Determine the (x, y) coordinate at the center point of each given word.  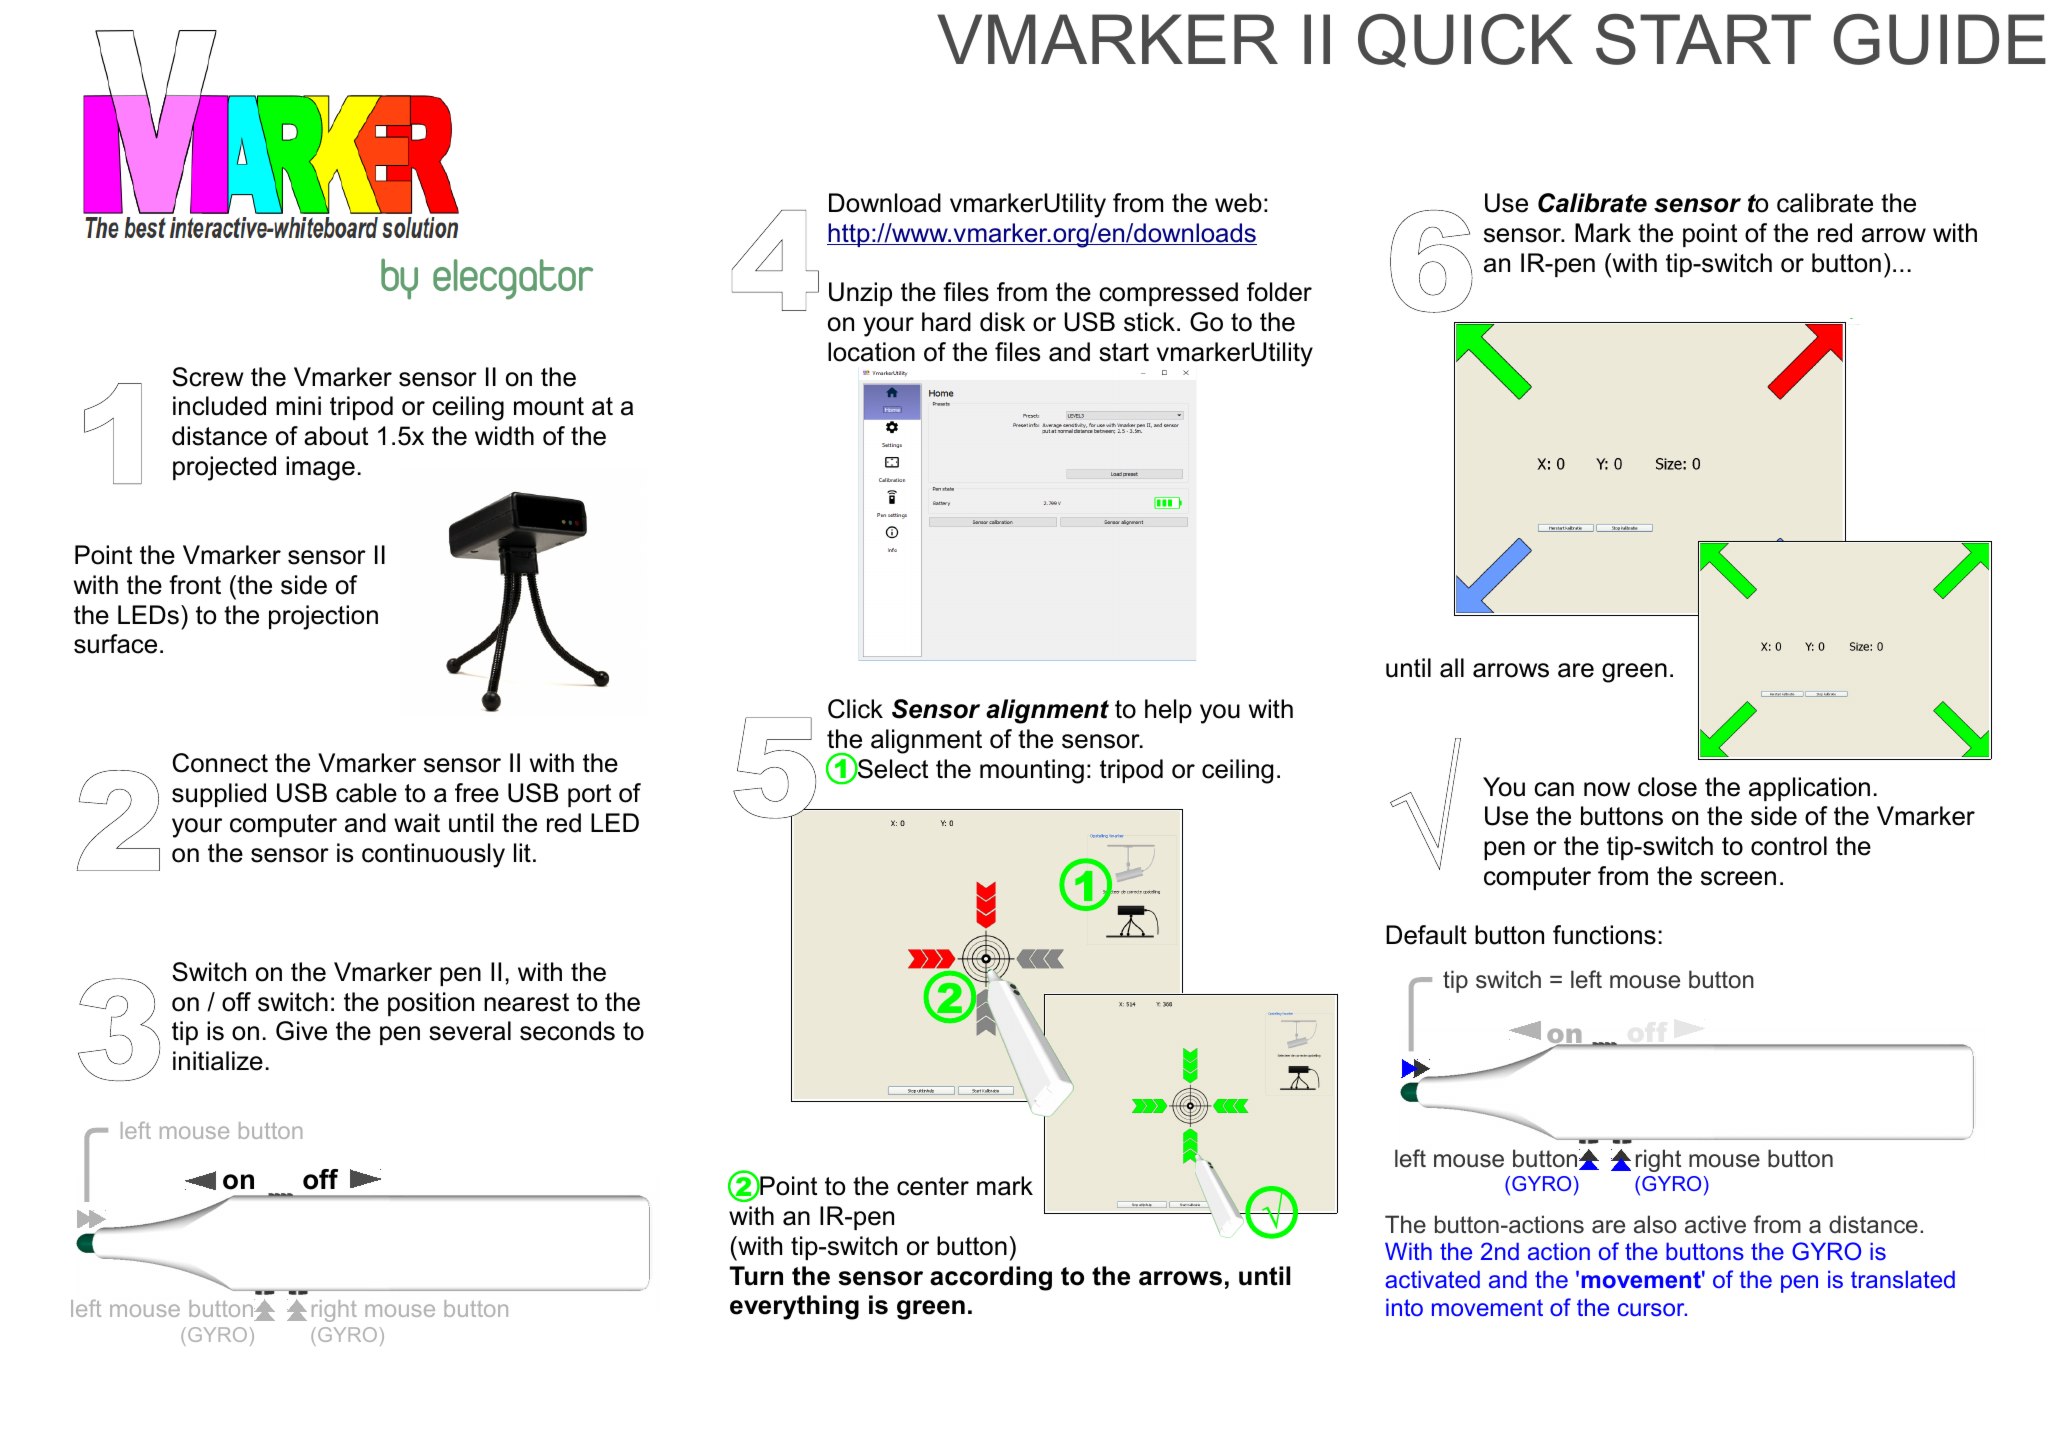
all (1452, 668)
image (320, 468)
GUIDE (1939, 39)
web (1238, 203)
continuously (433, 855)
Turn (756, 1276)
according (991, 1278)
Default (1426, 935)
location (871, 352)
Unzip (860, 294)
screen (1738, 878)
